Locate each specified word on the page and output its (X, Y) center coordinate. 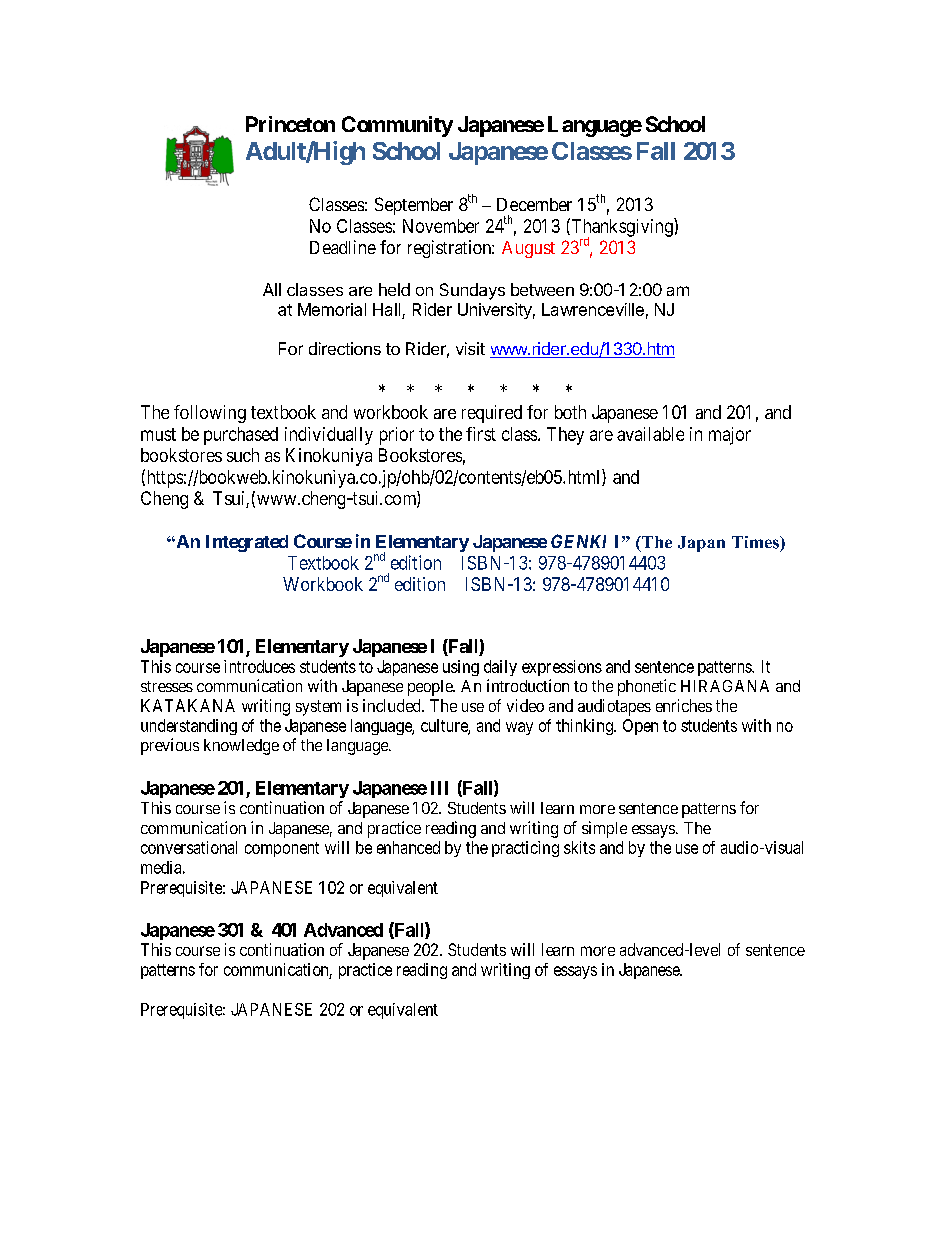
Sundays (472, 291)
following (210, 414)
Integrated (247, 543)
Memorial (332, 309)
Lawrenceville (593, 309)
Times (756, 542)
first (481, 434)
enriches (684, 705)
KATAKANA (188, 705)
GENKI (578, 541)
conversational (189, 847)
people (431, 688)
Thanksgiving (622, 228)
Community (397, 126)
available (650, 434)
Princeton (290, 124)
